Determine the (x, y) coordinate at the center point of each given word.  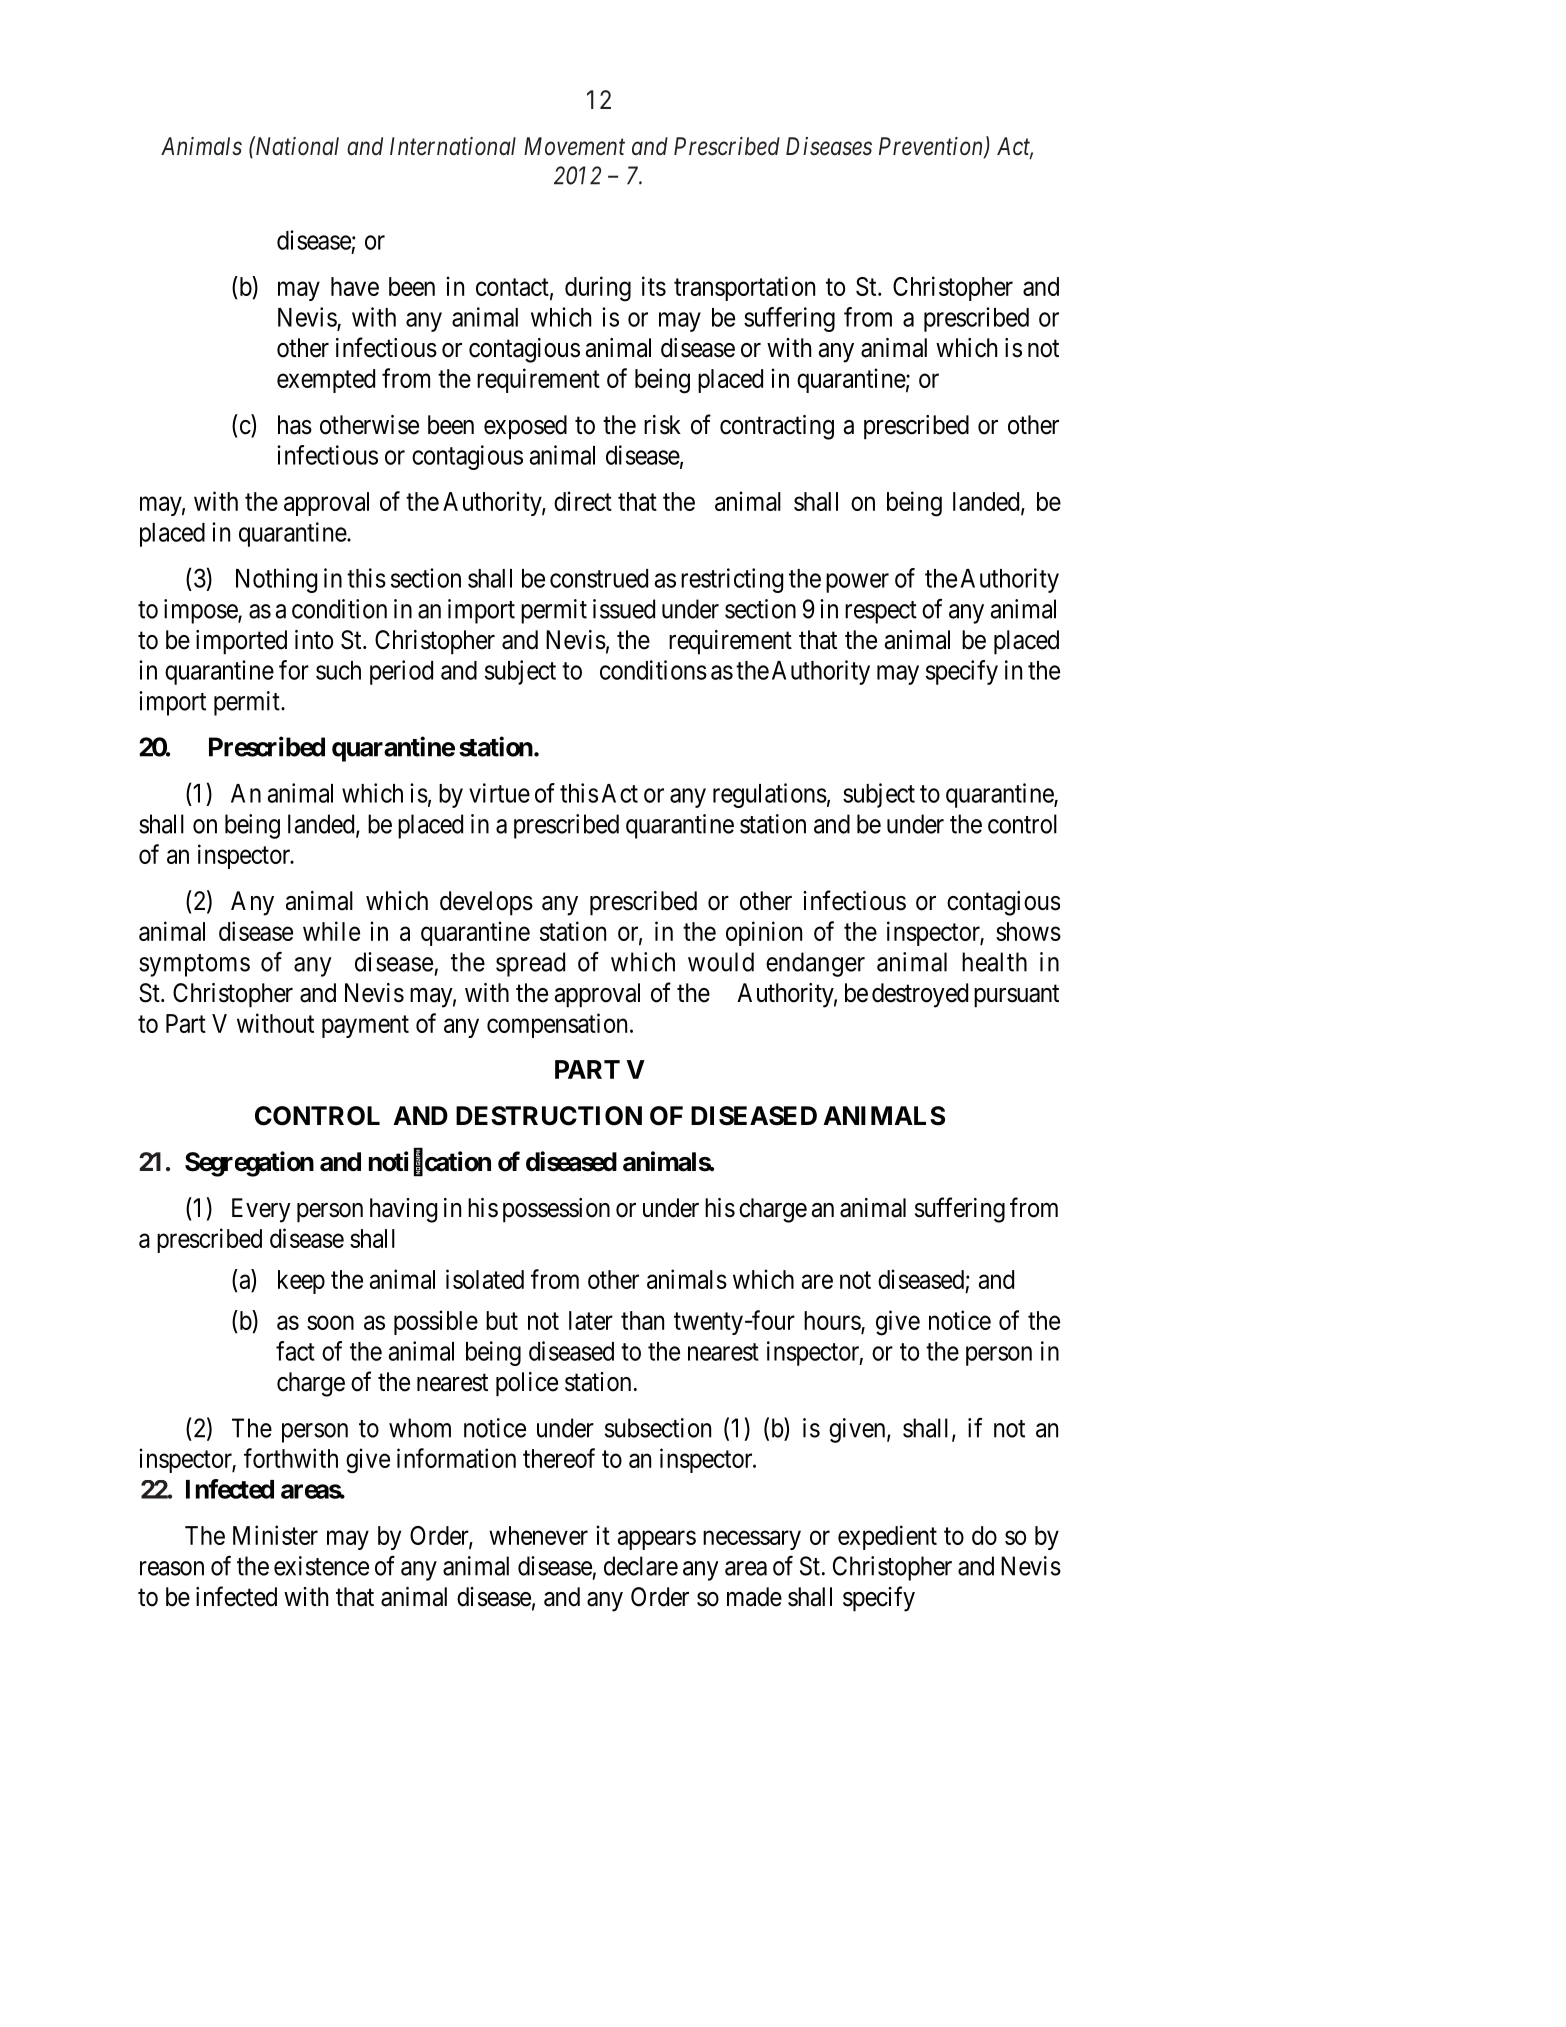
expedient (887, 1537)
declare (641, 1566)
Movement (574, 146)
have (355, 286)
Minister (275, 1535)
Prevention (932, 147)
